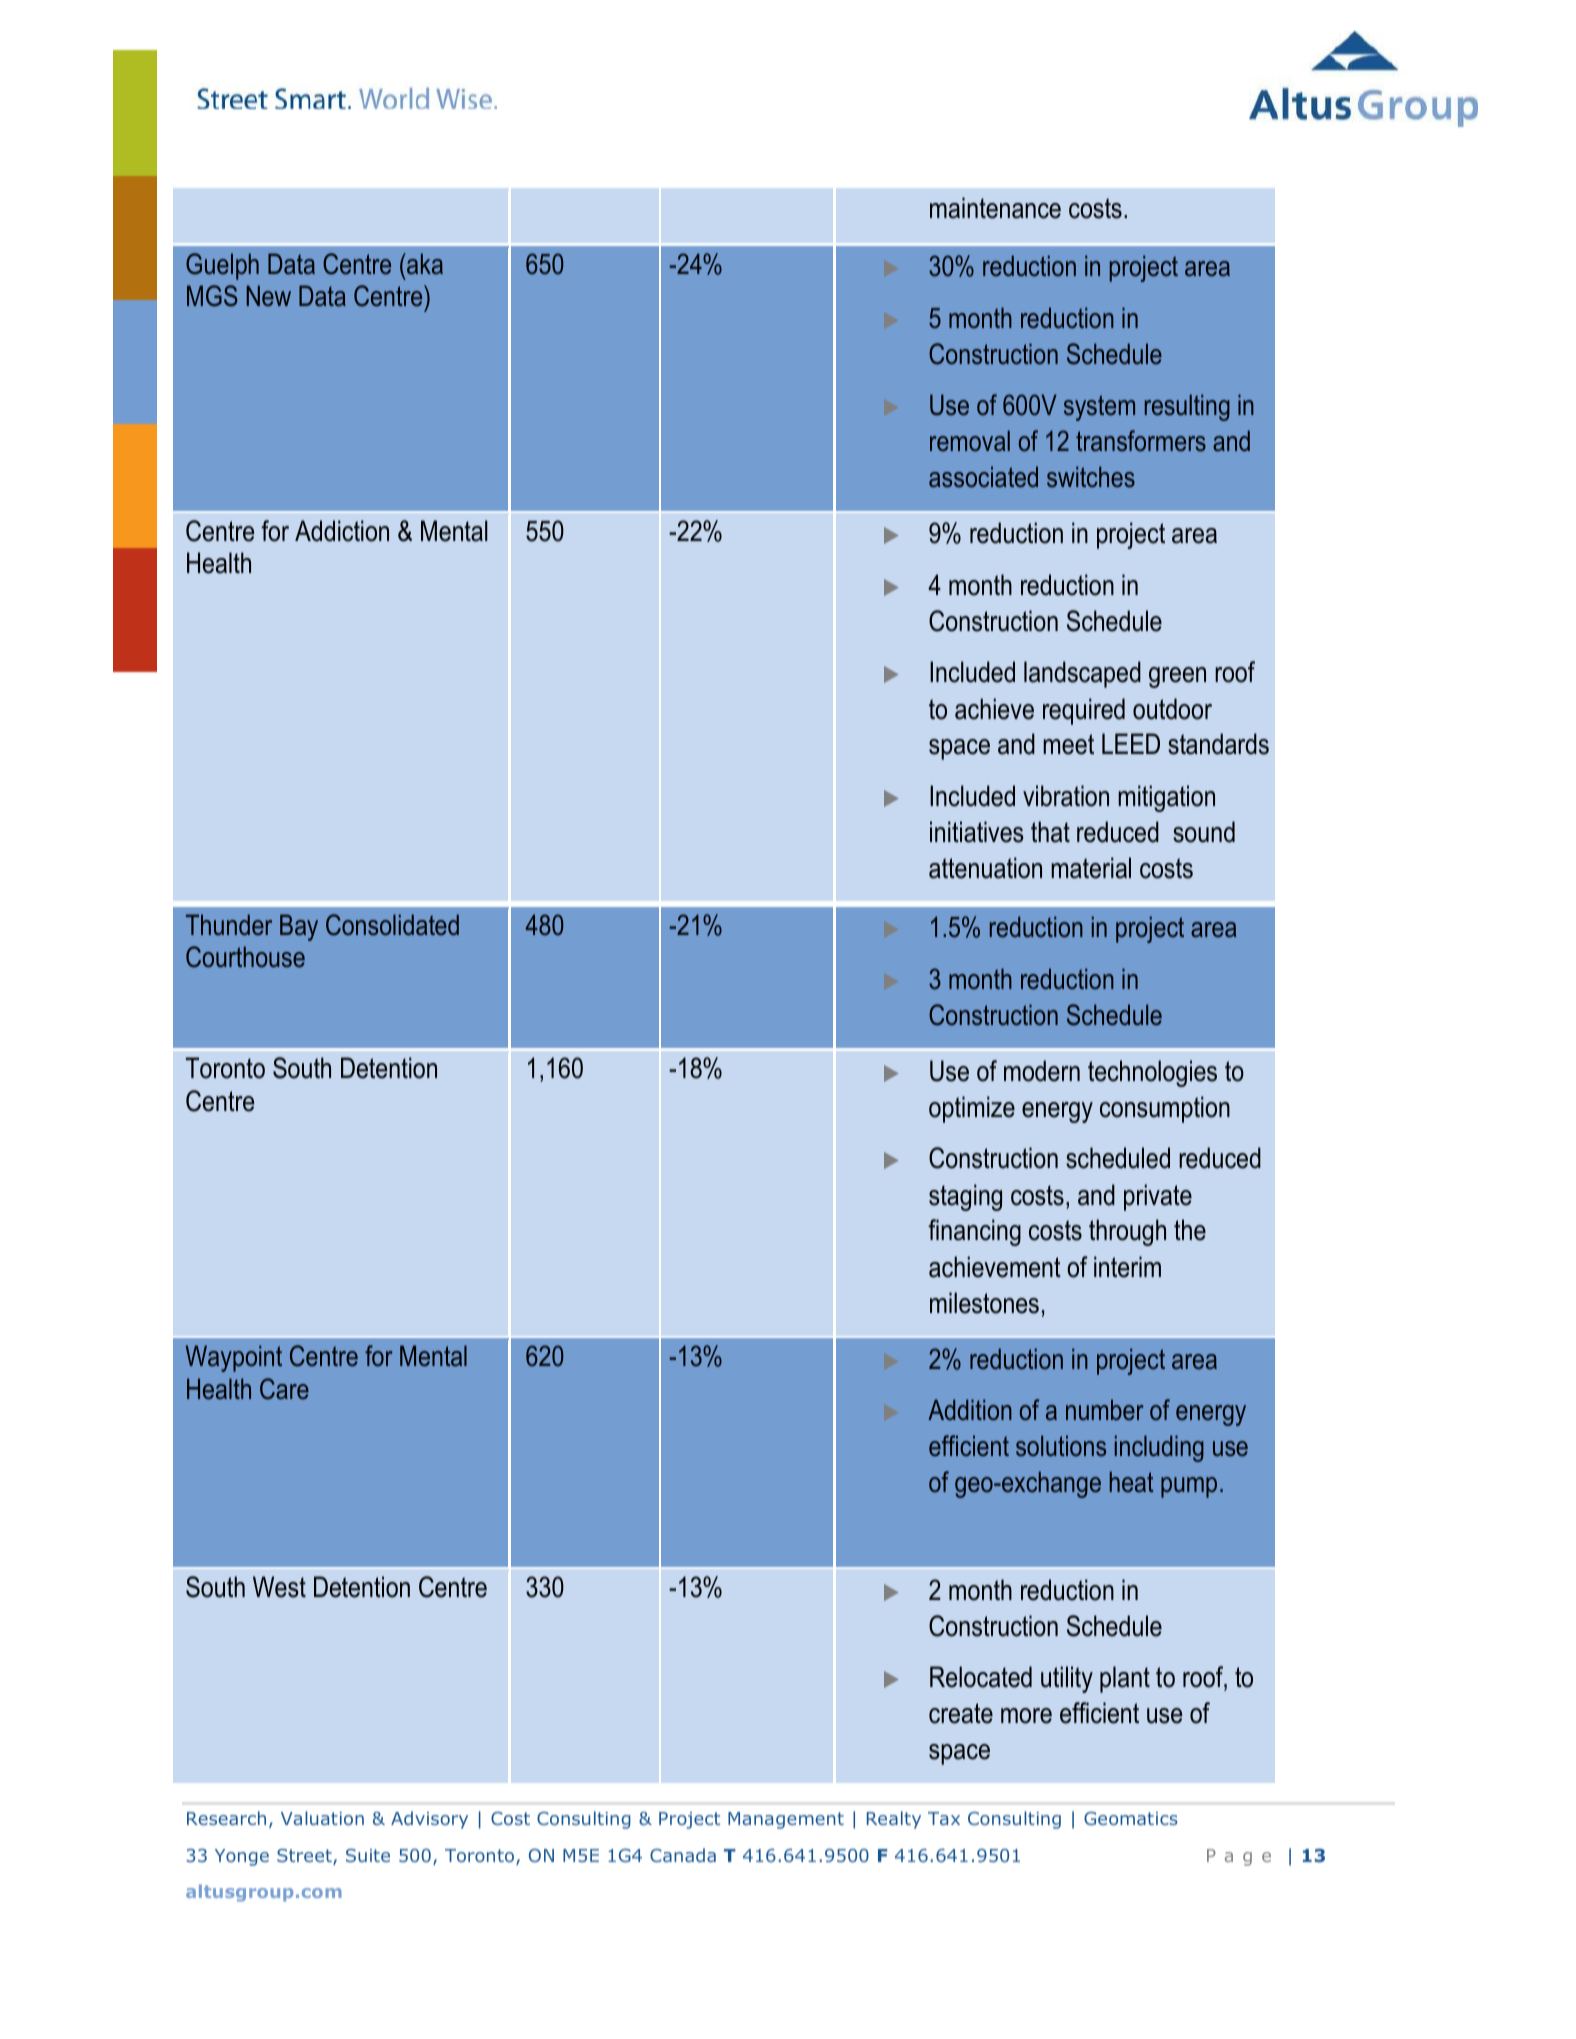  Describe the element at coordinates (269, 295) in the page. I see `New` at that location.
